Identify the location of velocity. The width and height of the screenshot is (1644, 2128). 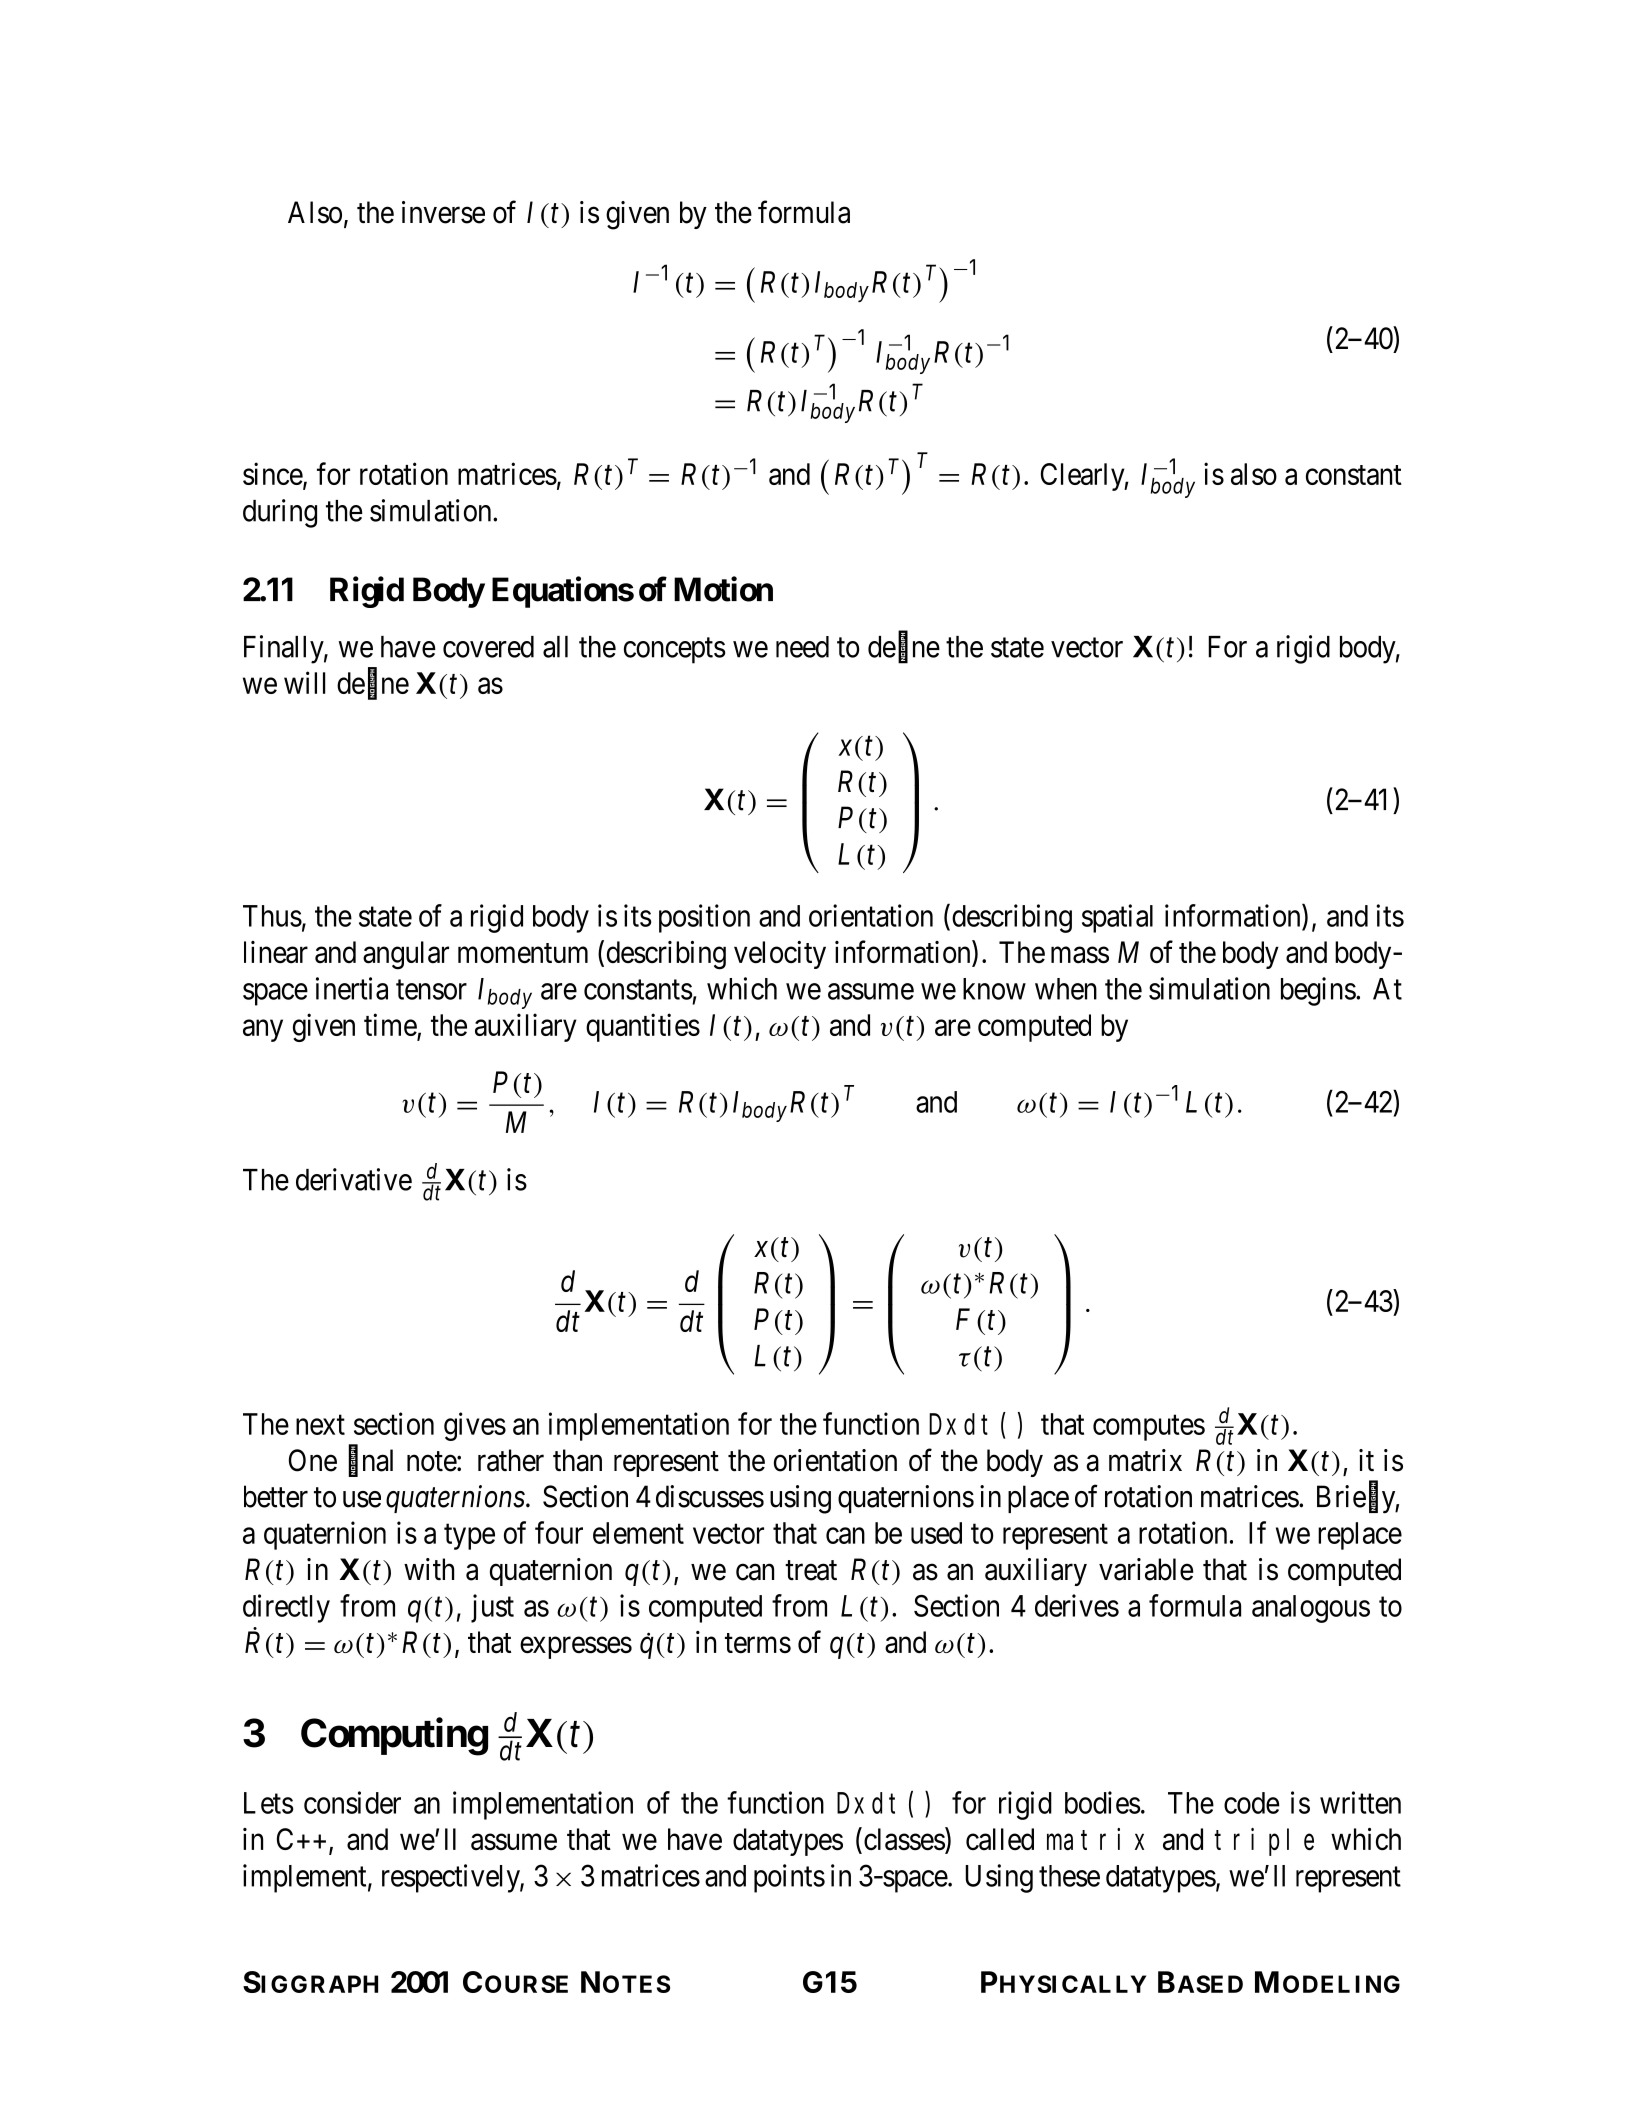
(780, 955).
